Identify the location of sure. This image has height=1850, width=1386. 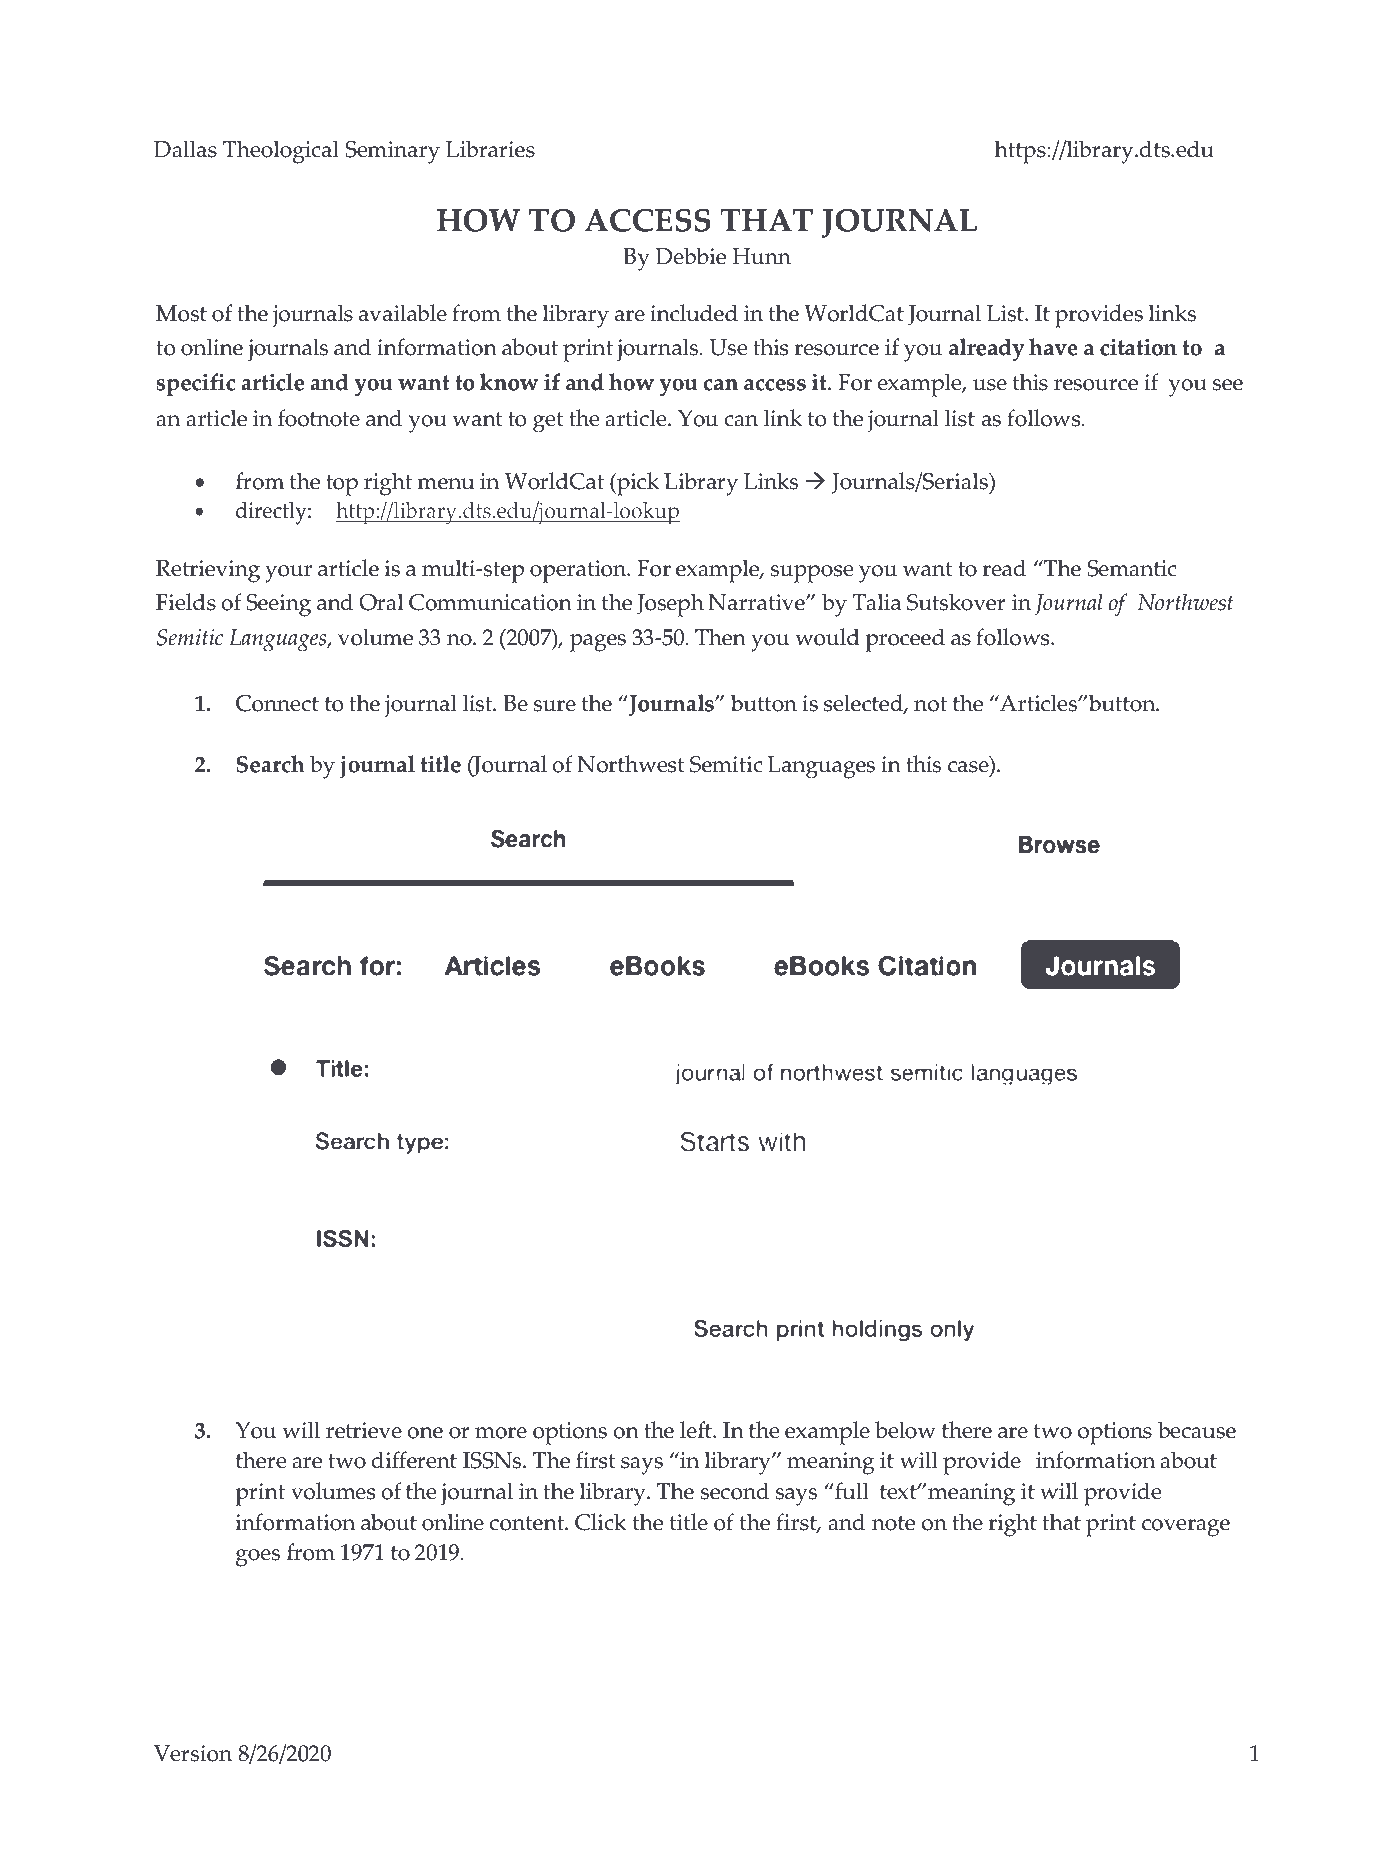
(555, 706).
